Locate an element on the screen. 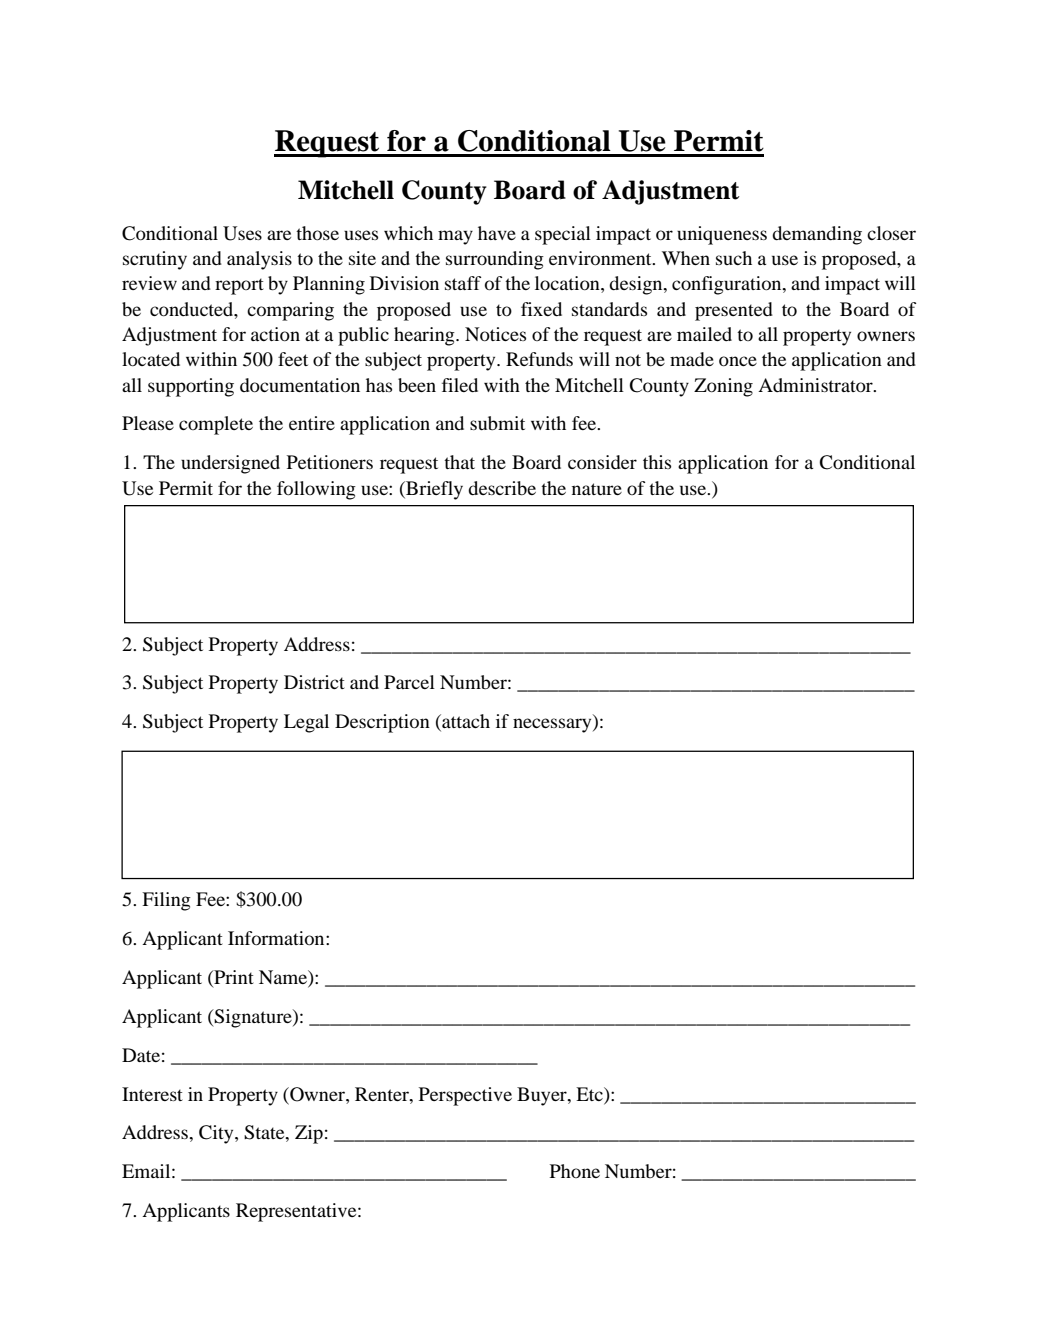 The image size is (1038, 1344). Etc is located at coordinates (590, 1094).
